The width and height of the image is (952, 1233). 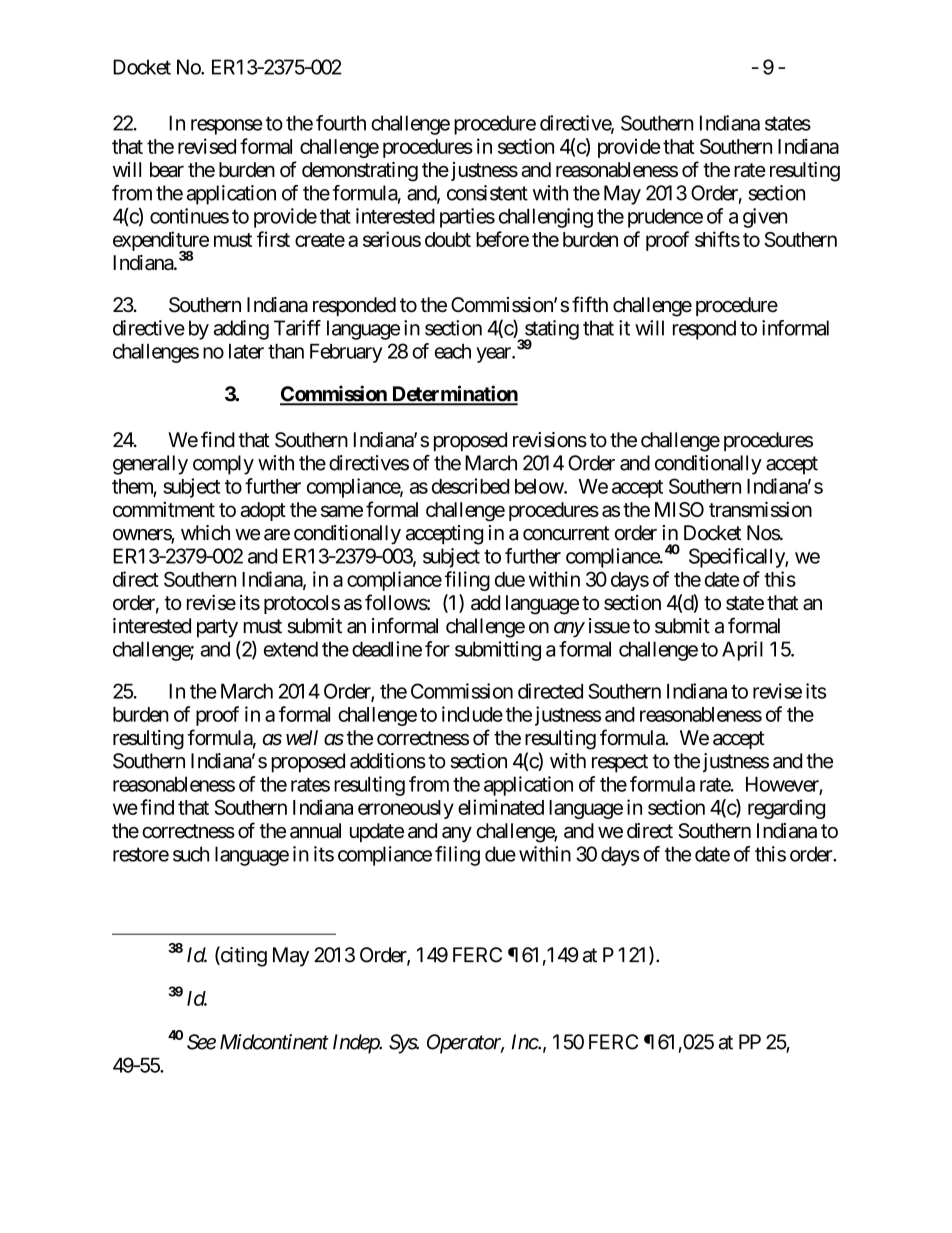 I want to click on described, so click(x=470, y=486).
